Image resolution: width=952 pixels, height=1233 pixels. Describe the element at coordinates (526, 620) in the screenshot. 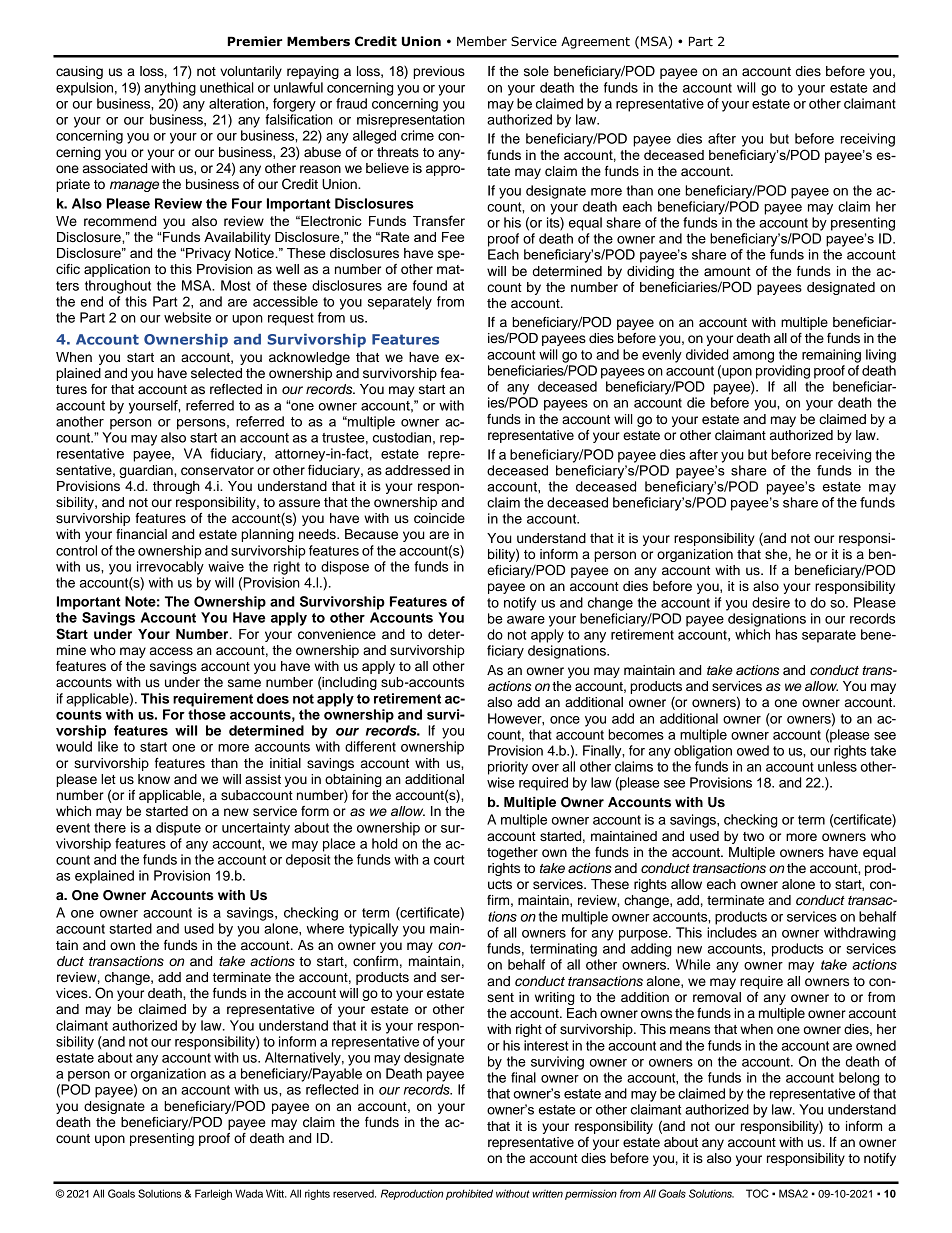

I see `aware` at that location.
